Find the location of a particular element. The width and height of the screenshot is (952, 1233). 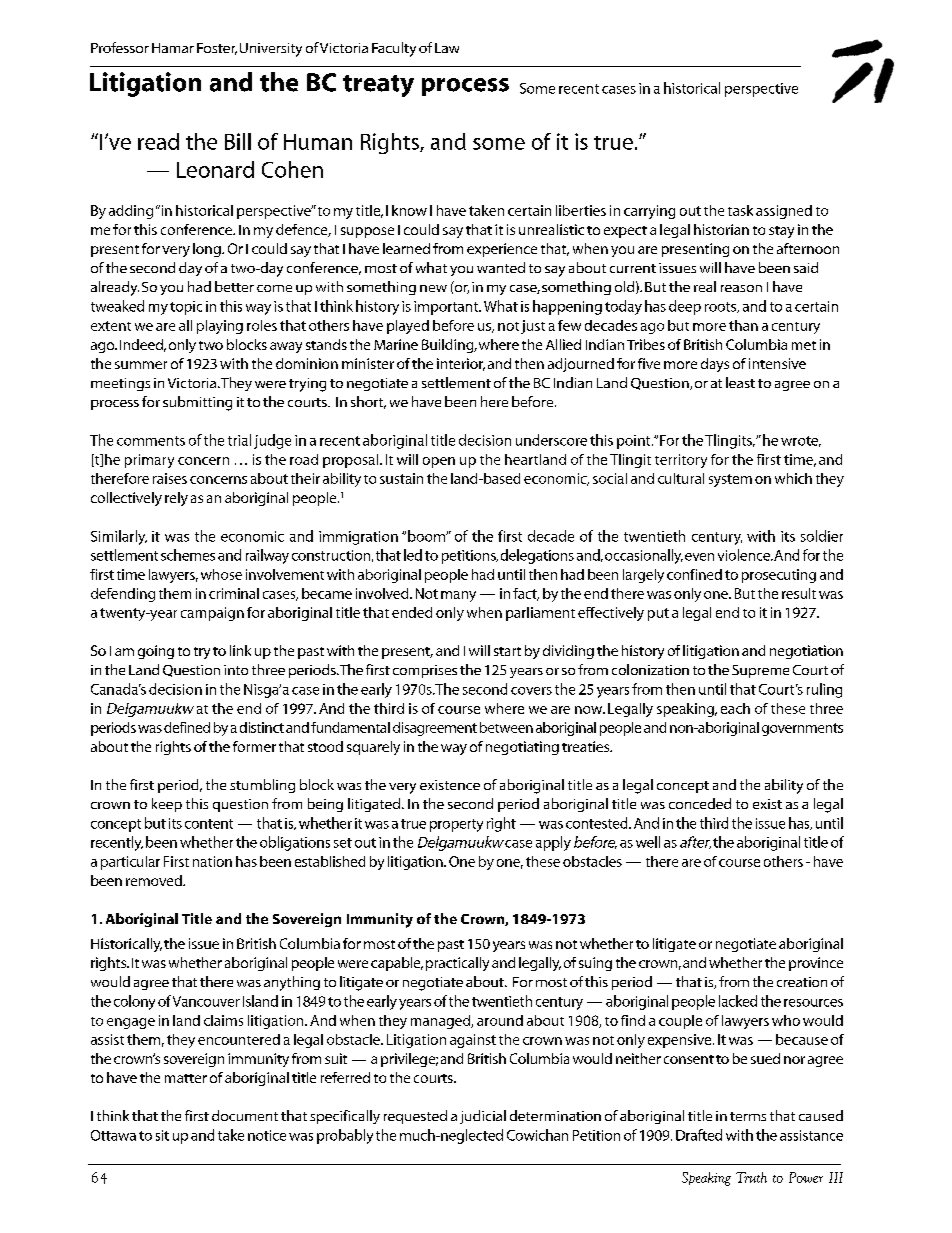

removed is located at coordinates (155, 880).
